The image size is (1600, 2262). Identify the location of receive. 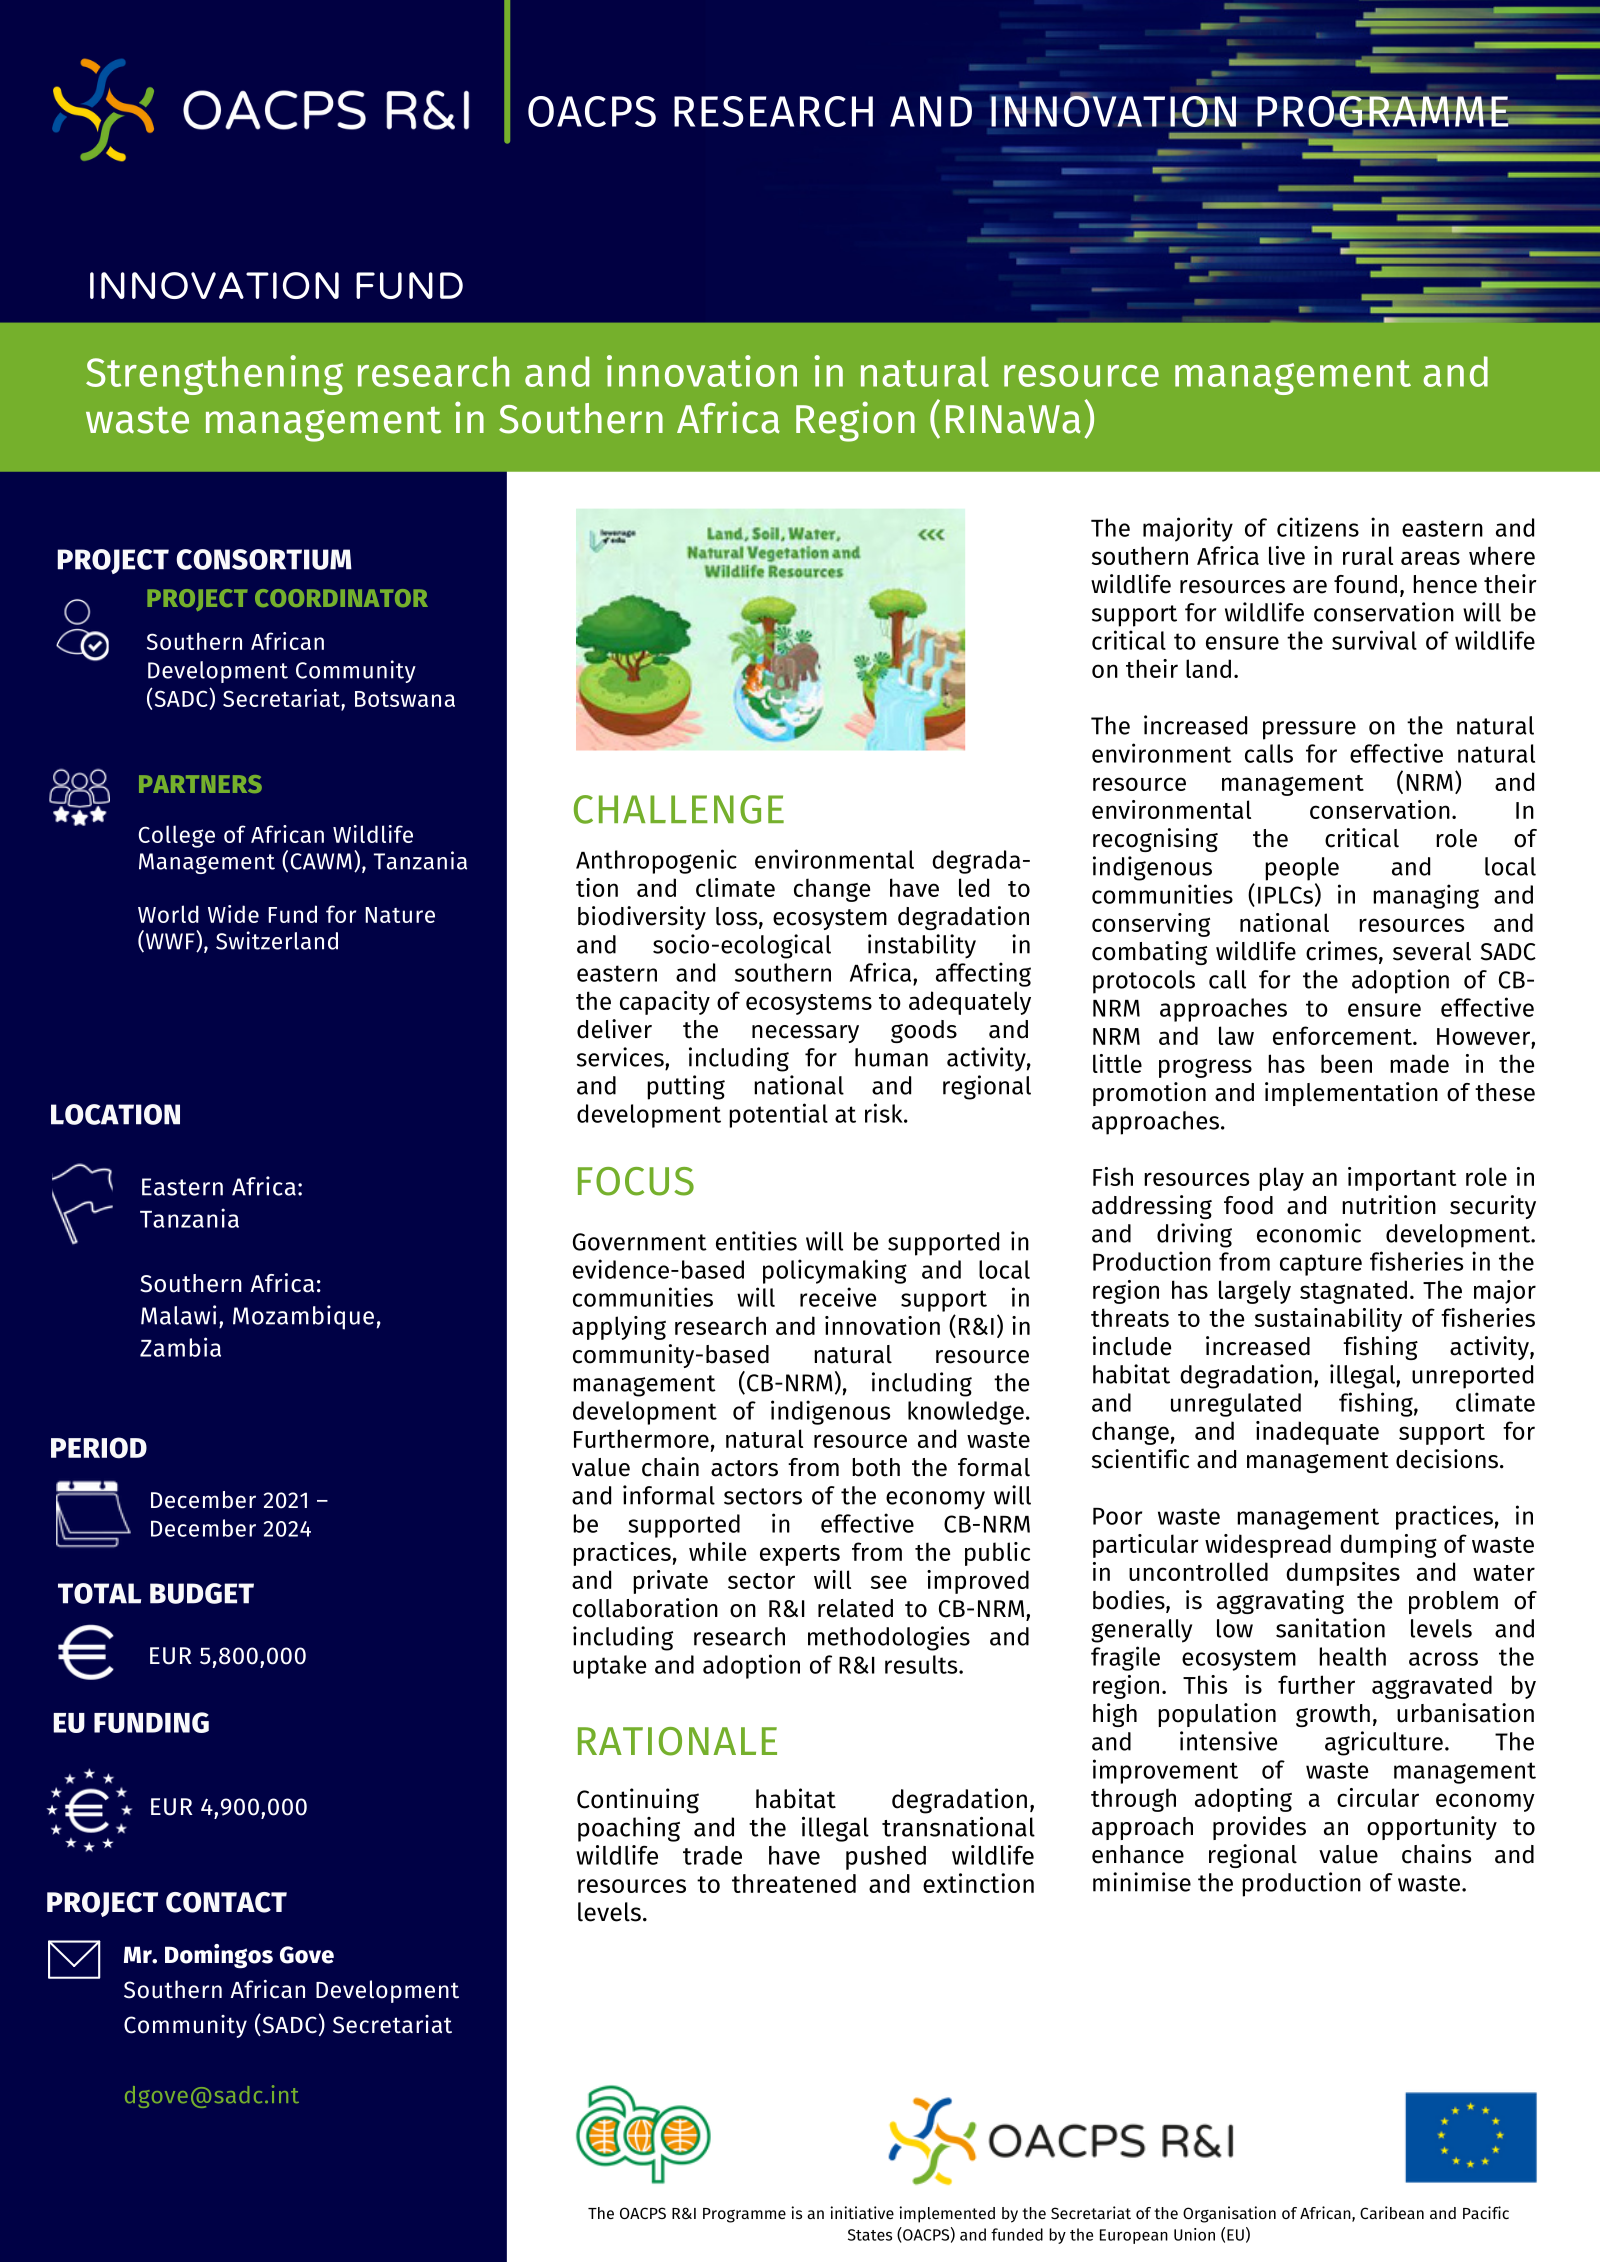
(838, 1297).
